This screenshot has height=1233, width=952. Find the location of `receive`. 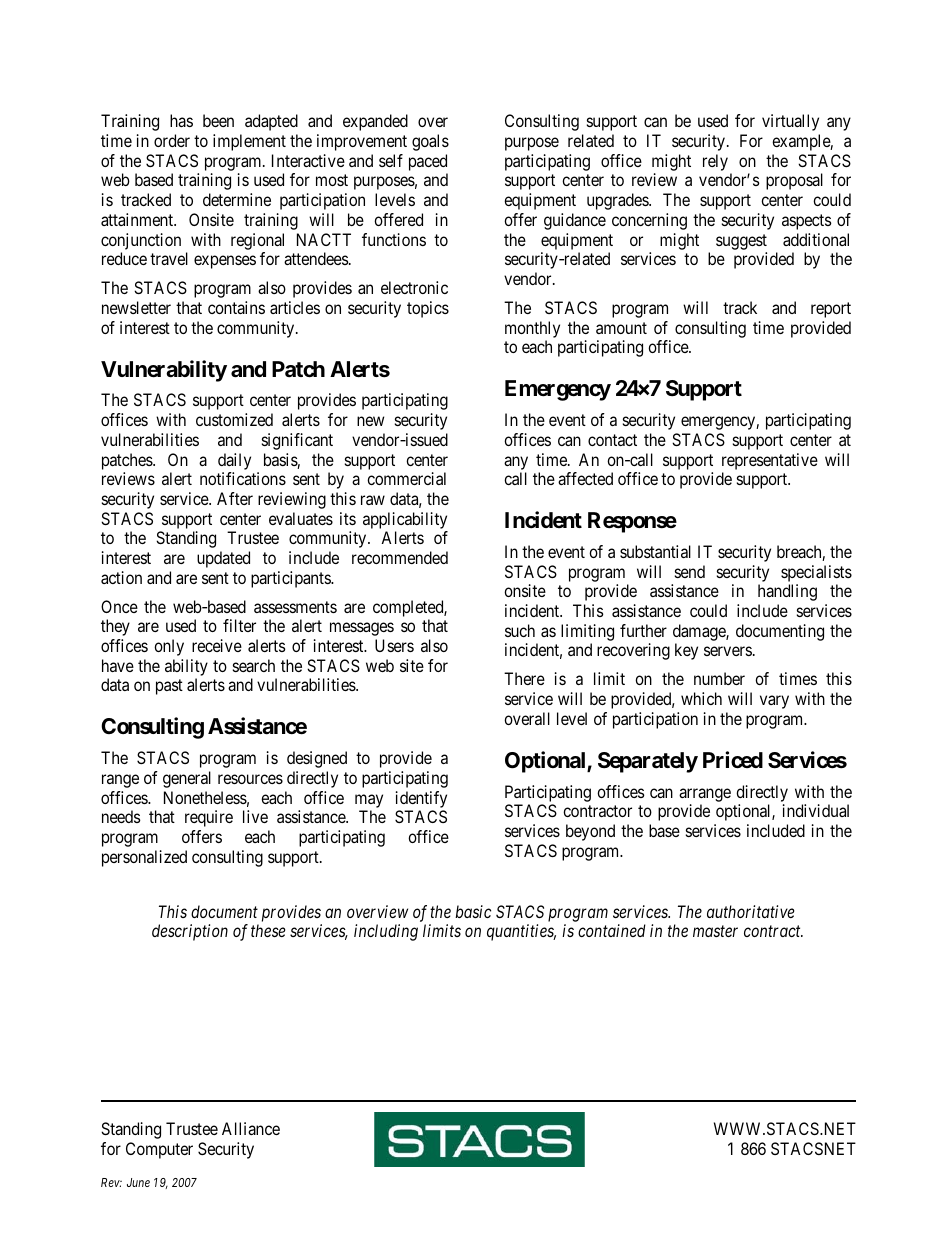

receive is located at coordinates (217, 645).
